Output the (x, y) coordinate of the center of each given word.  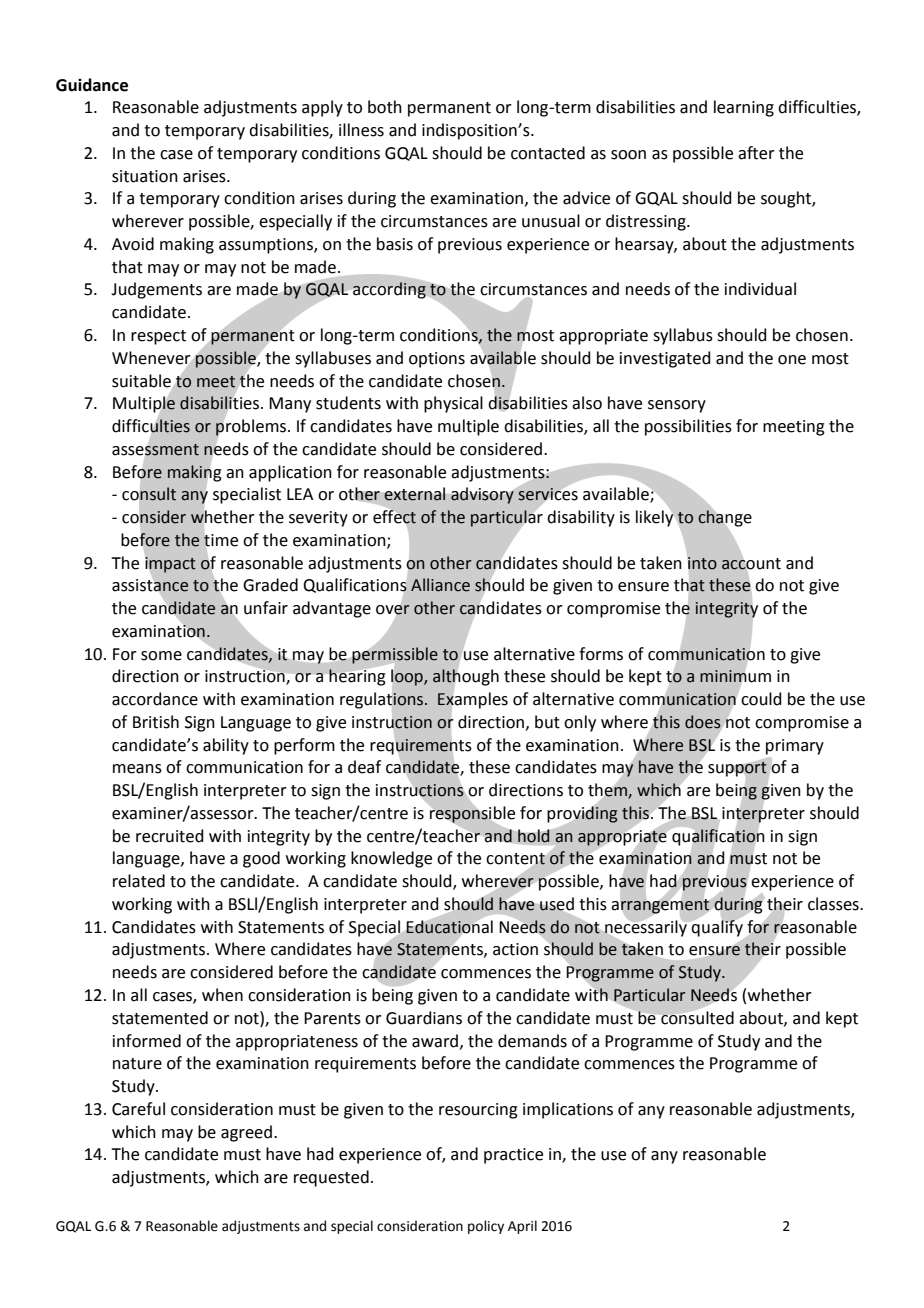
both (385, 107)
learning (744, 108)
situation (145, 176)
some (161, 656)
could (761, 699)
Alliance (440, 585)
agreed (246, 1133)
